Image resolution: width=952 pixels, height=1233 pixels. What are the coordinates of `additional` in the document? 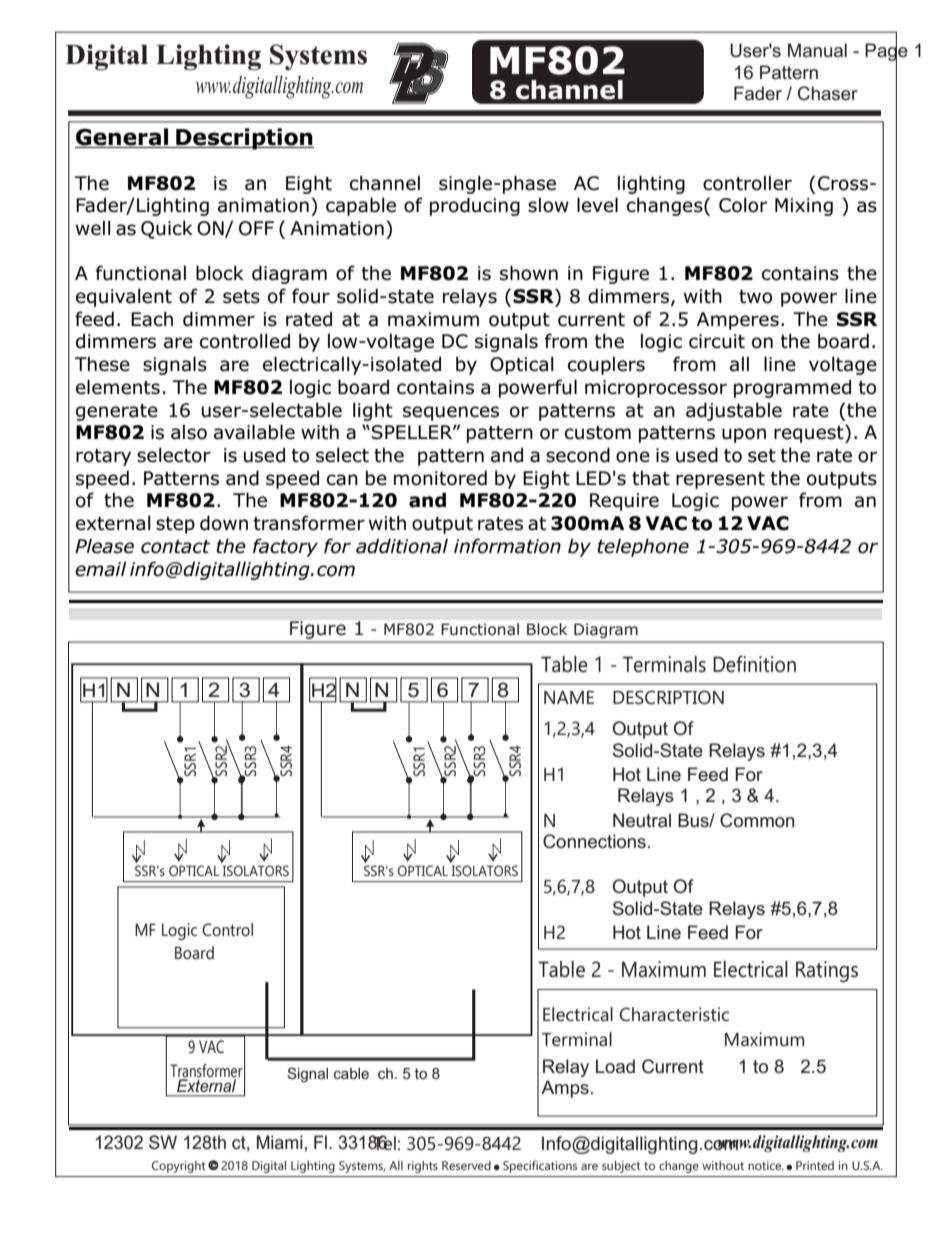 It's located at (402, 546).
